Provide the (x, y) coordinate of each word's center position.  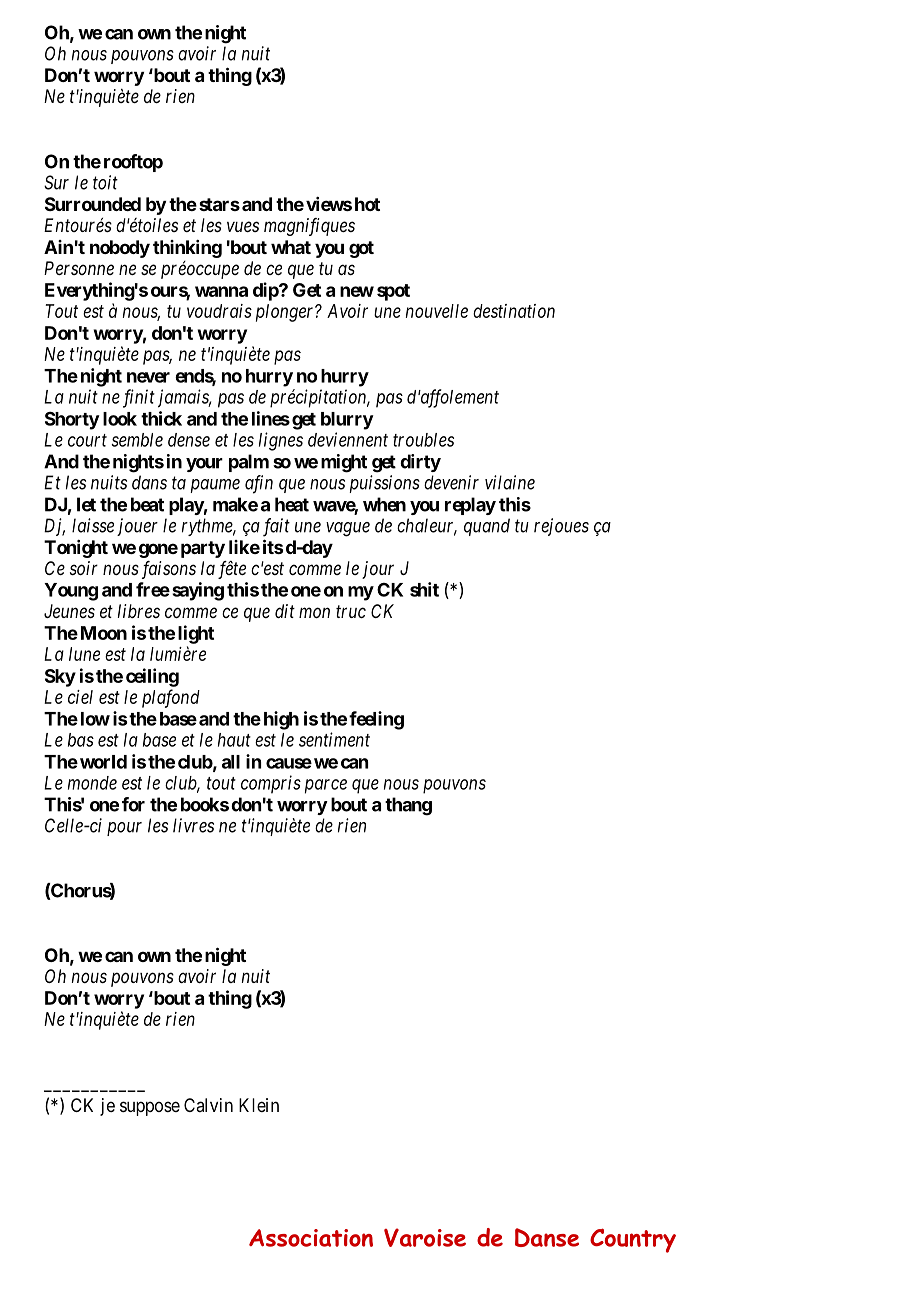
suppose (150, 1108)
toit (105, 182)
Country (633, 1240)
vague (348, 529)
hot (367, 204)
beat (147, 504)
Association (311, 1238)
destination (514, 311)
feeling (376, 720)
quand (487, 527)
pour (124, 829)
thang (408, 806)
